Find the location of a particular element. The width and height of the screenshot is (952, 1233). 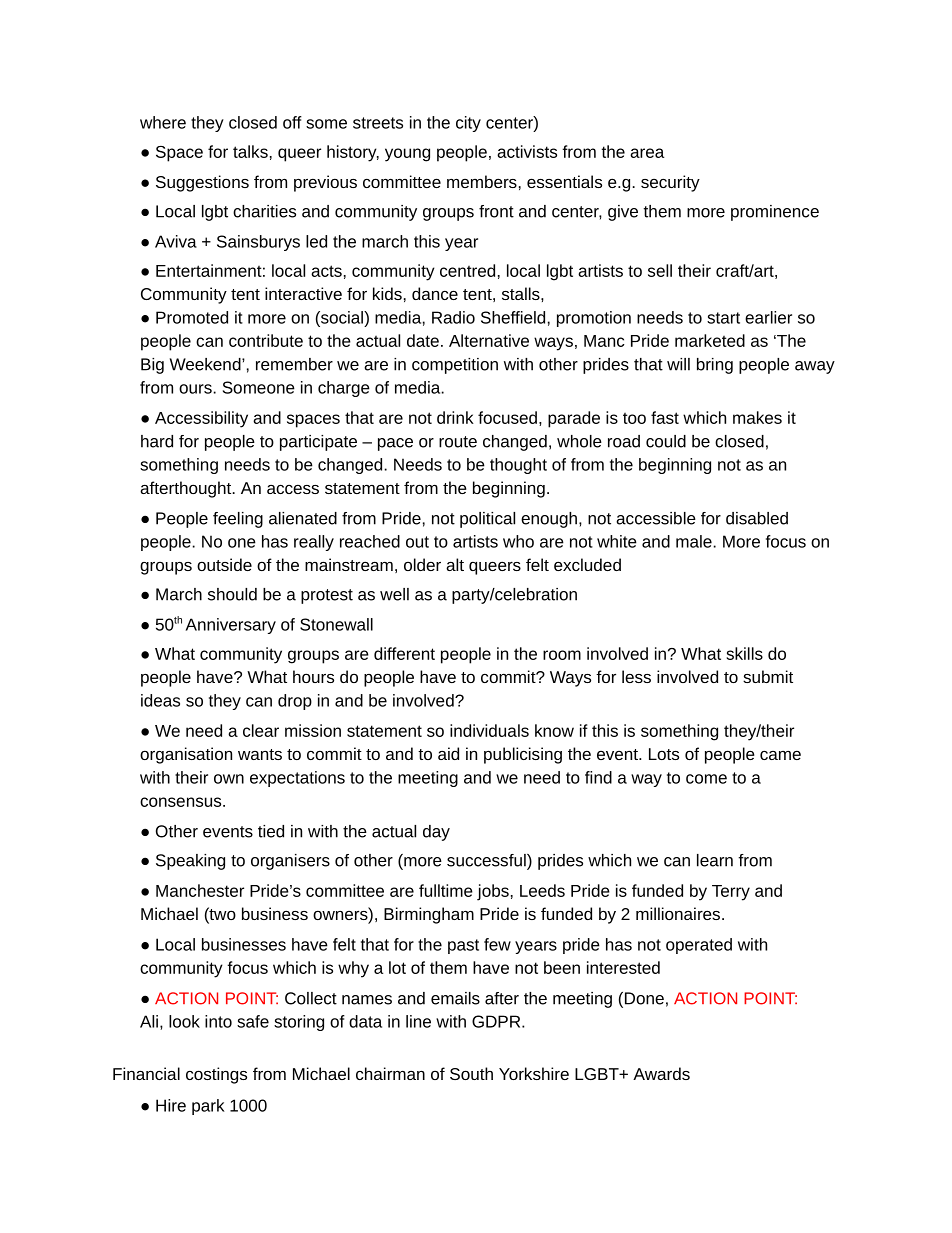

park is located at coordinates (208, 1107).
